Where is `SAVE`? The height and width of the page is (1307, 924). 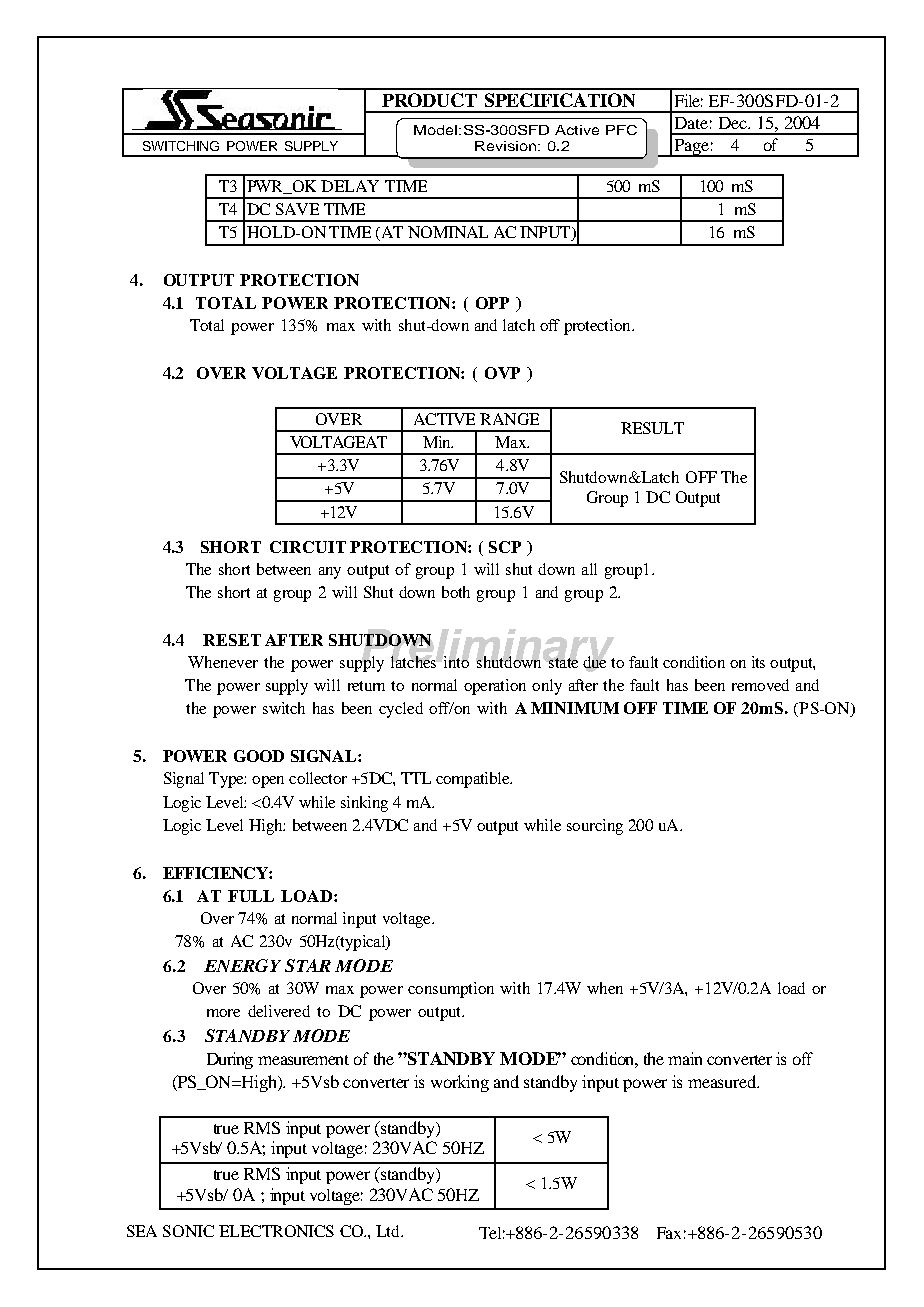 SAVE is located at coordinates (297, 209).
